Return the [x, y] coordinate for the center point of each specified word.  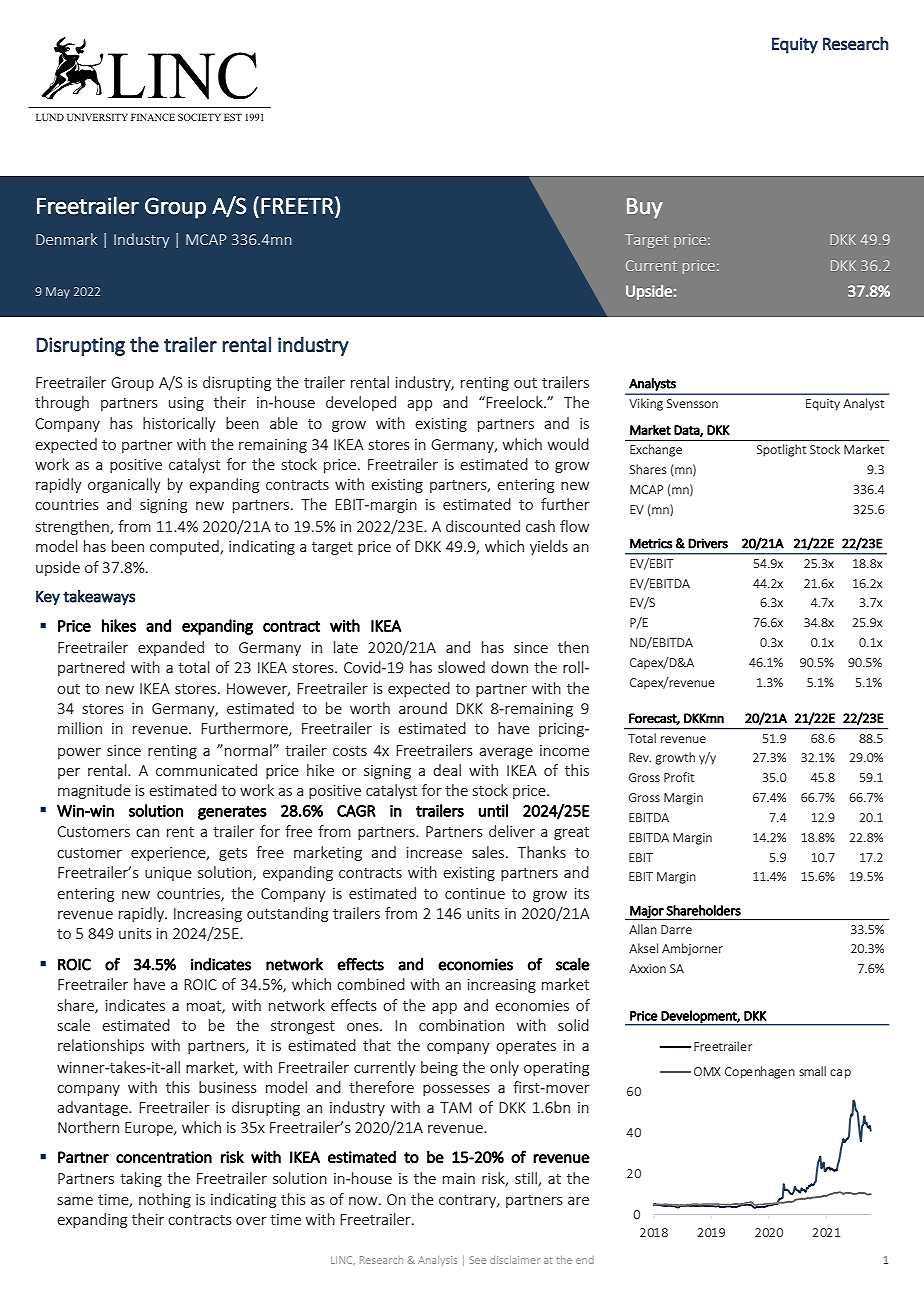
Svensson [692, 403]
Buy [644, 208]
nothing [165, 1200]
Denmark [66, 239]
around [423, 708]
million [80, 728]
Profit [679, 777]
